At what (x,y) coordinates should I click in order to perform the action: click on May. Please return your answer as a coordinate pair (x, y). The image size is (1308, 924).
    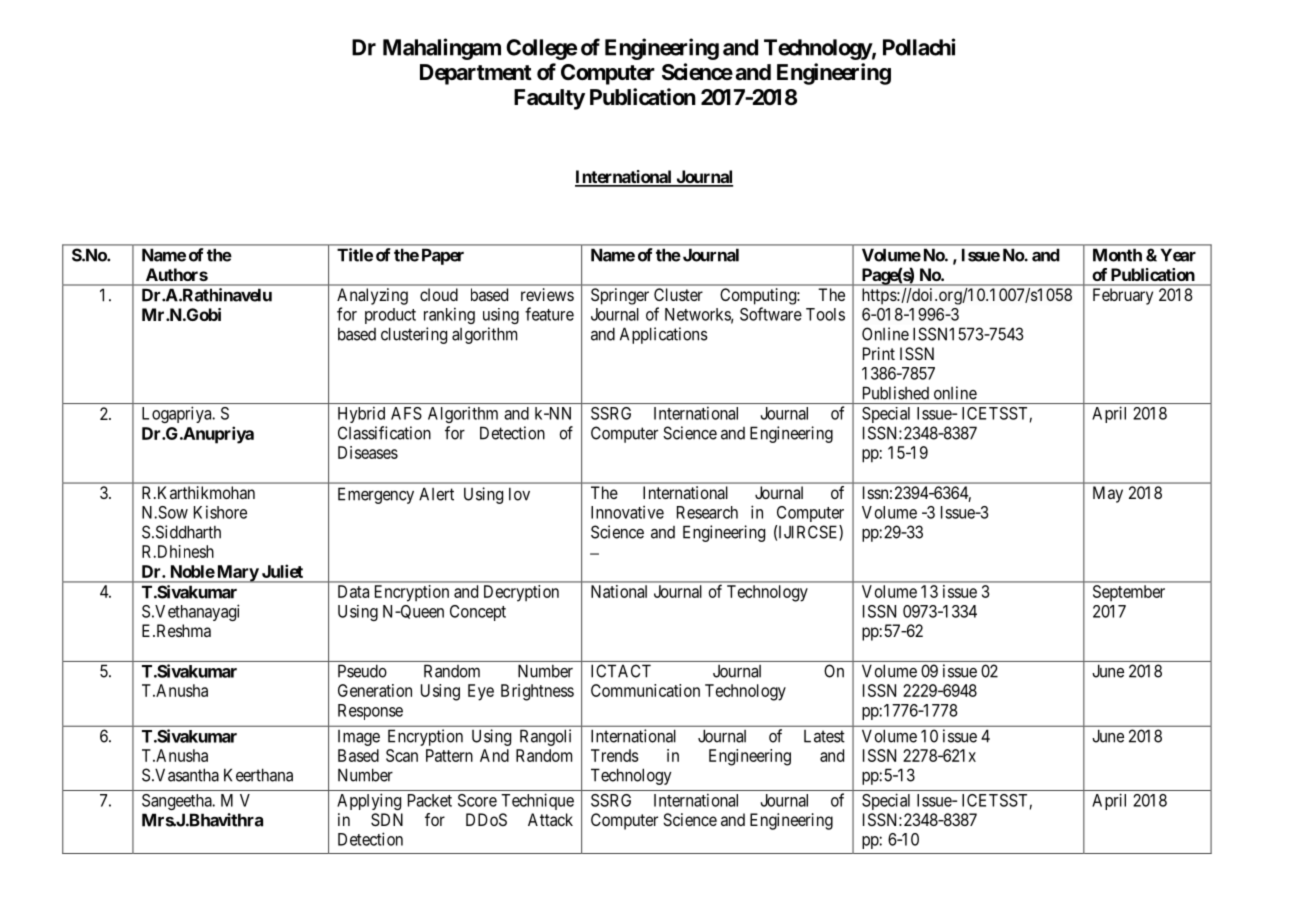
    Looking at the image, I should click on (1108, 494).
